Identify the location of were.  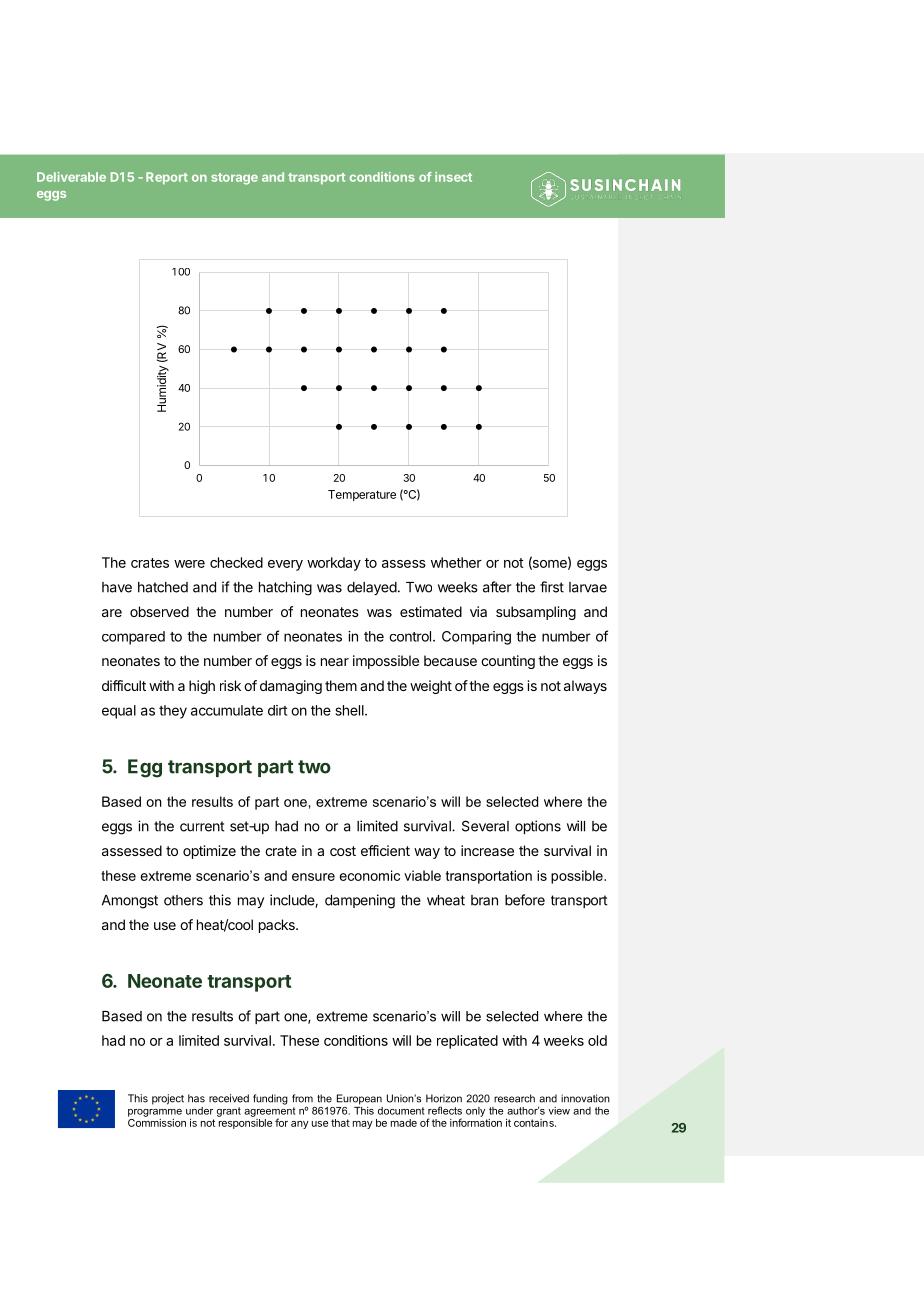
(189, 564).
